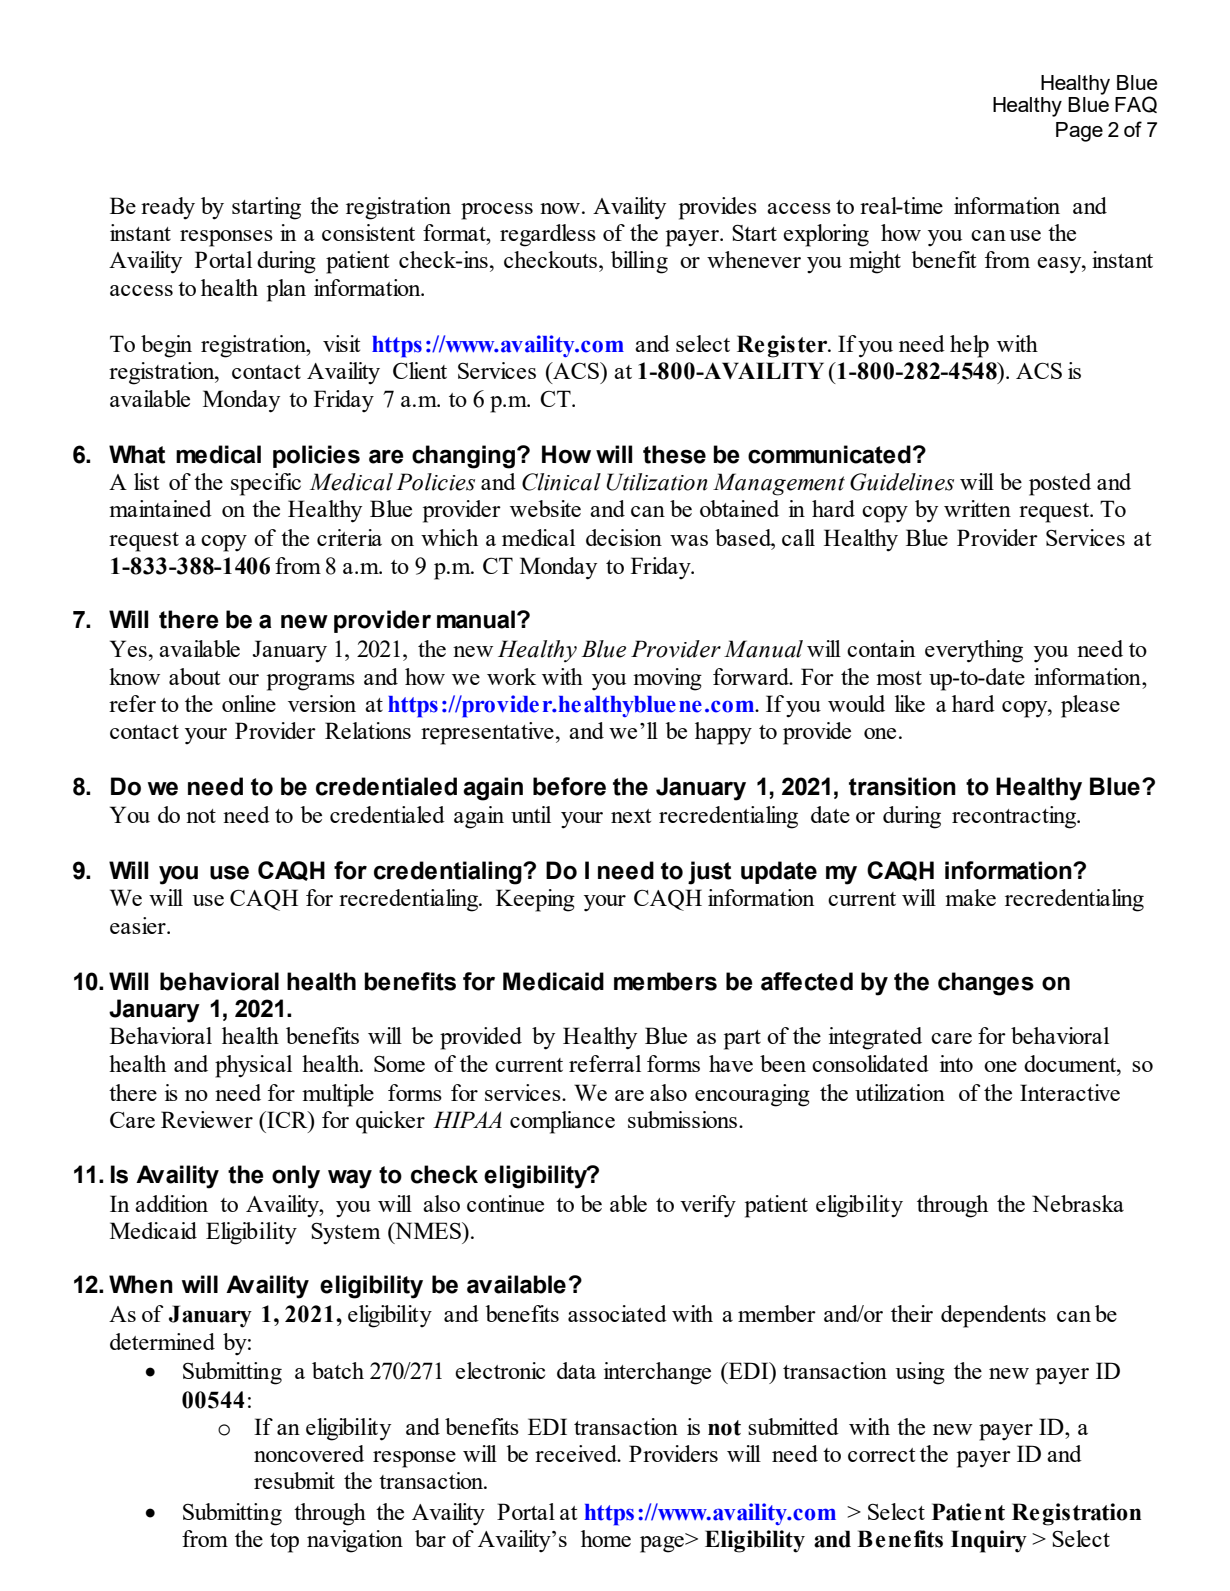 The height and width of the screenshot is (1591, 1230). What do you see at coordinates (168, 208) in the screenshot?
I see `ready` at bounding box center [168, 208].
